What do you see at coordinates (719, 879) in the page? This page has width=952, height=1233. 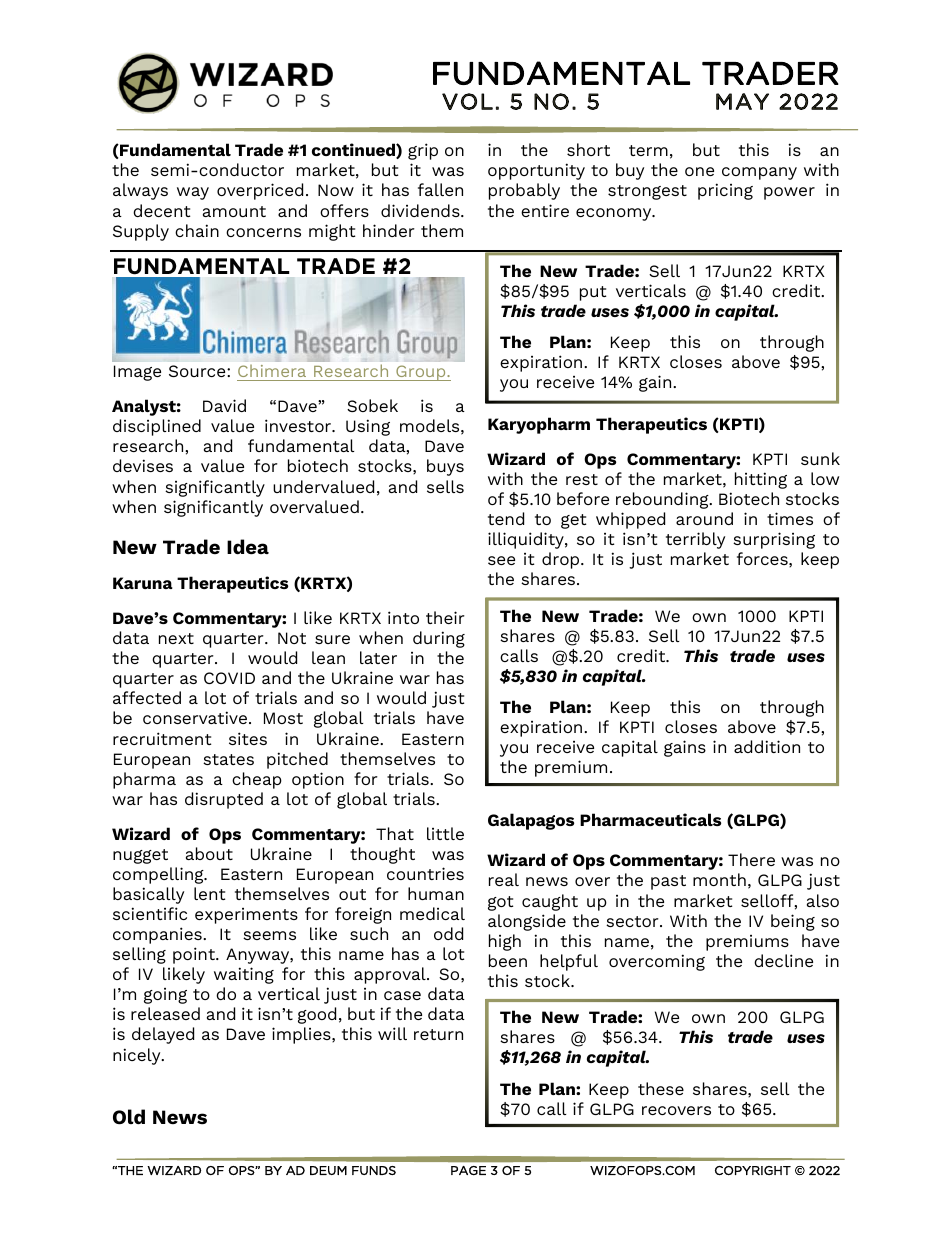 I see `month` at bounding box center [719, 879].
